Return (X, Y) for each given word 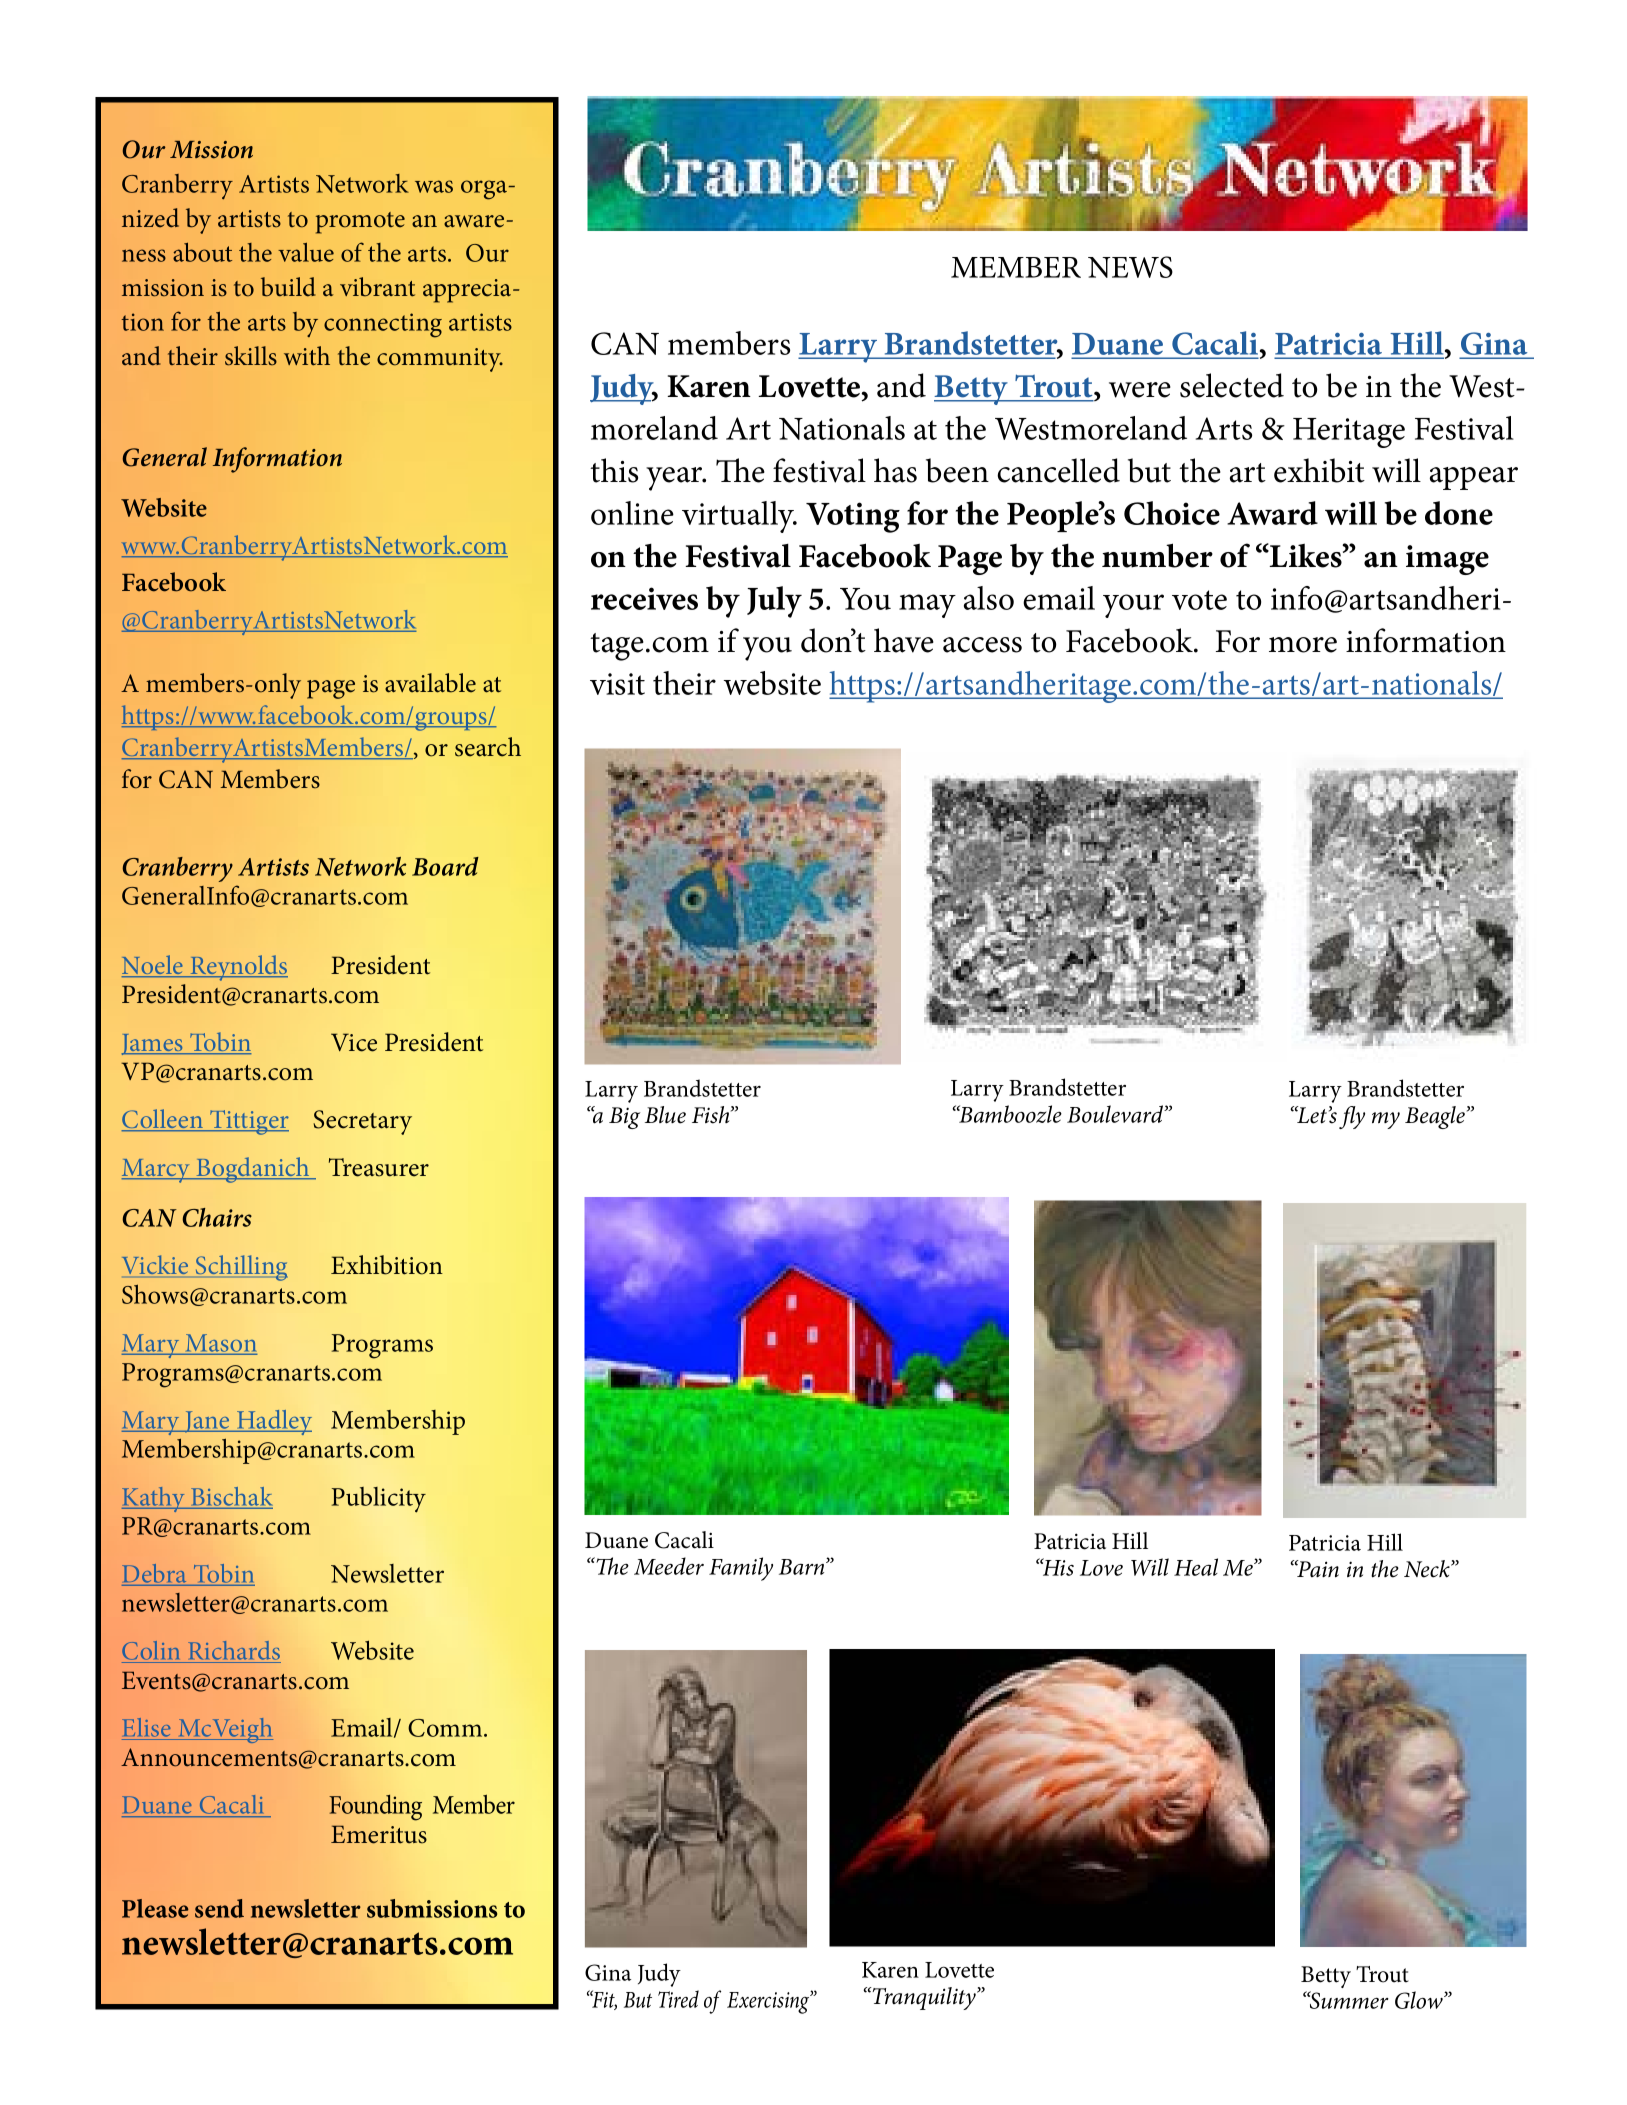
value (306, 252)
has (895, 470)
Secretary (362, 1122)
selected (1232, 385)
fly (1352, 1117)
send (219, 1908)
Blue (665, 1115)
